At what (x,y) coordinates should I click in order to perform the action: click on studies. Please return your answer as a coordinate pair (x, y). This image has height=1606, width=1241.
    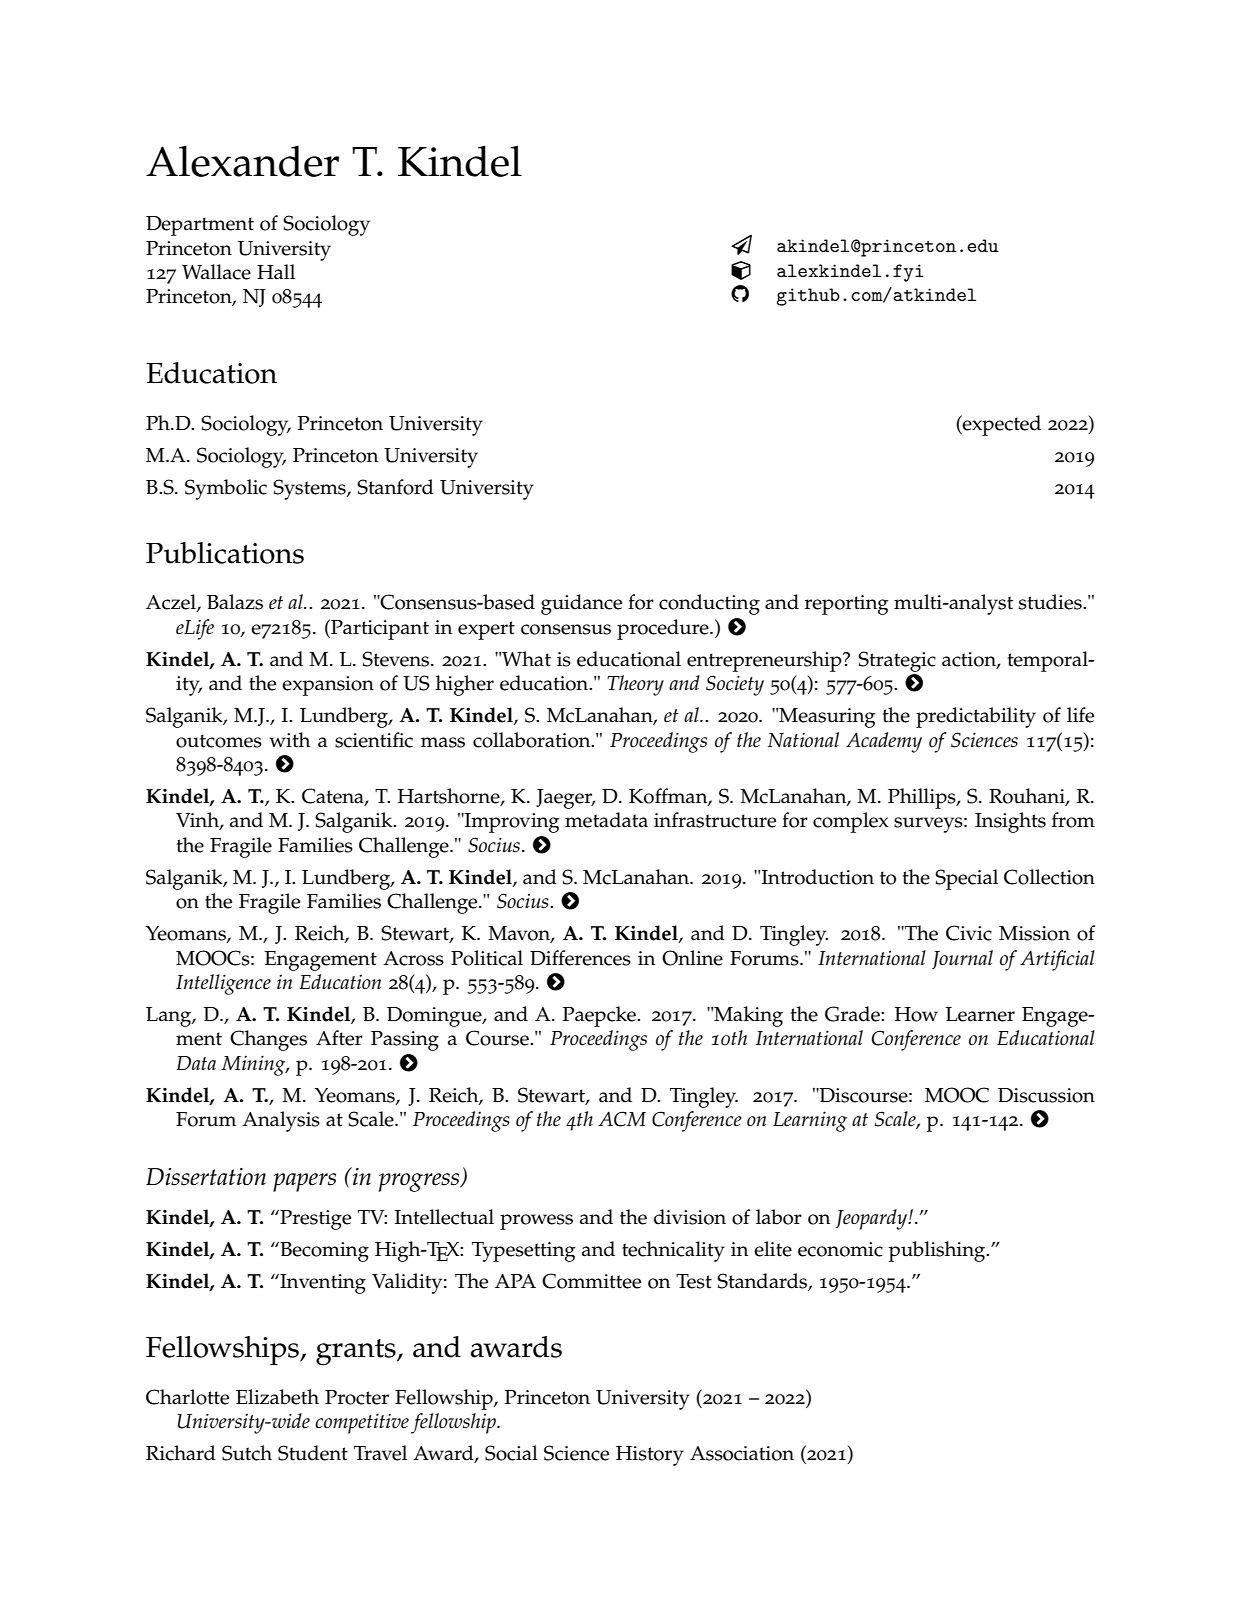
    Looking at the image, I should click on (1051, 602).
